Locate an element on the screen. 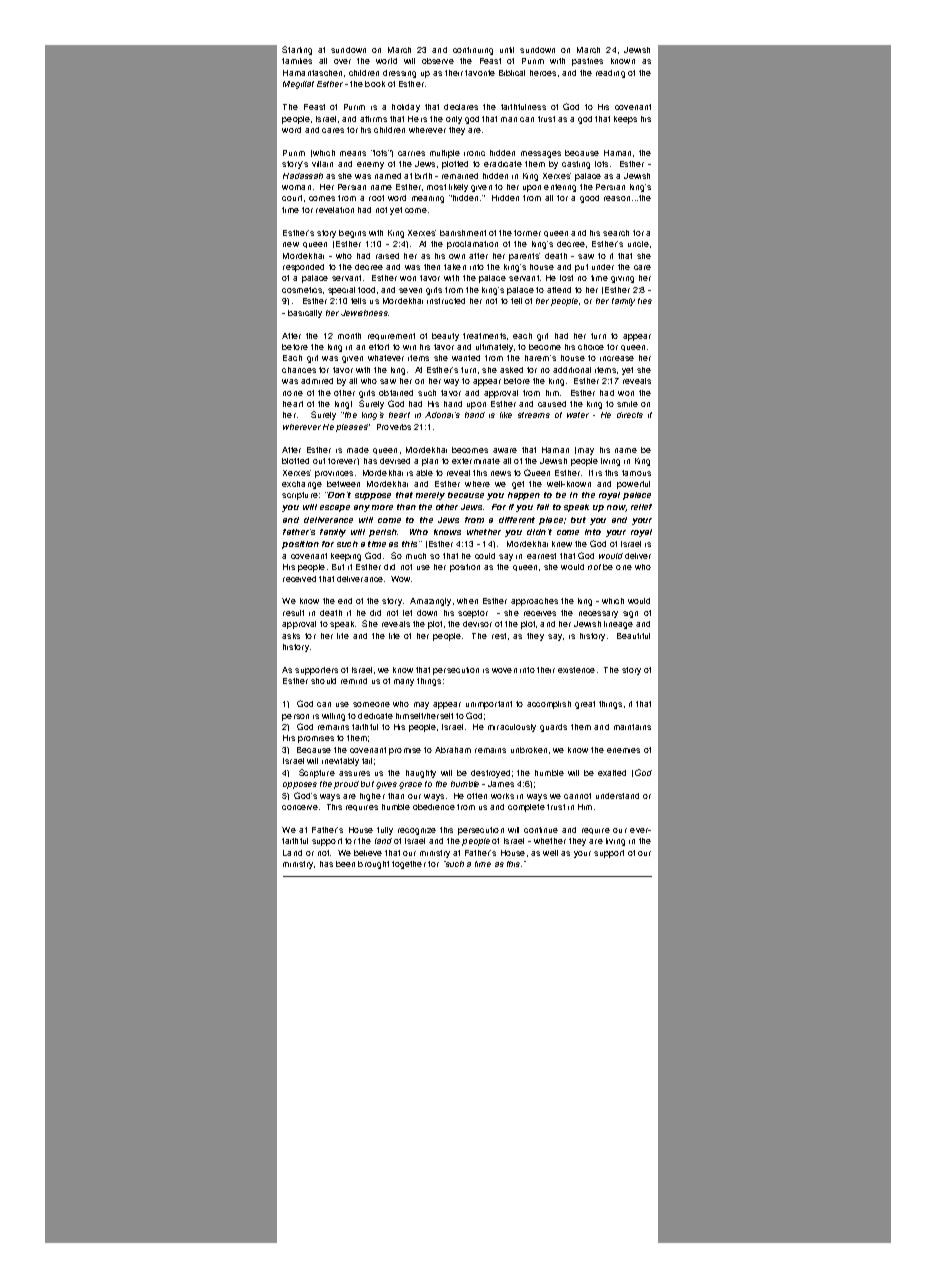 Image resolution: width=936 pixels, height=1288 pixels. great is located at coordinates (585, 705).
